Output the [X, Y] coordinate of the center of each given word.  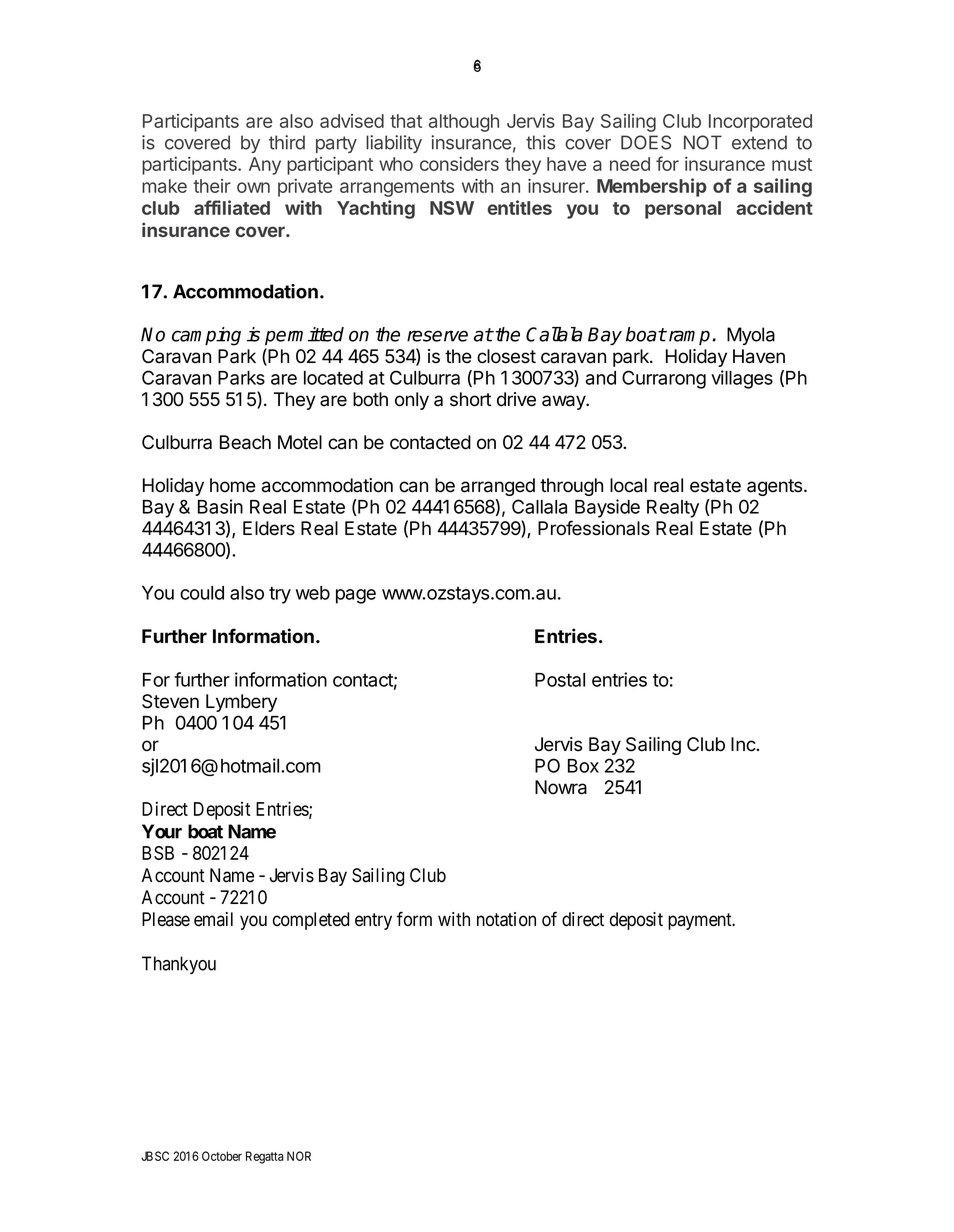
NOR [299, 1156]
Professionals [594, 528]
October [222, 1156]
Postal [560, 680]
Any [265, 166]
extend [759, 142]
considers [459, 164]
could [202, 593]
